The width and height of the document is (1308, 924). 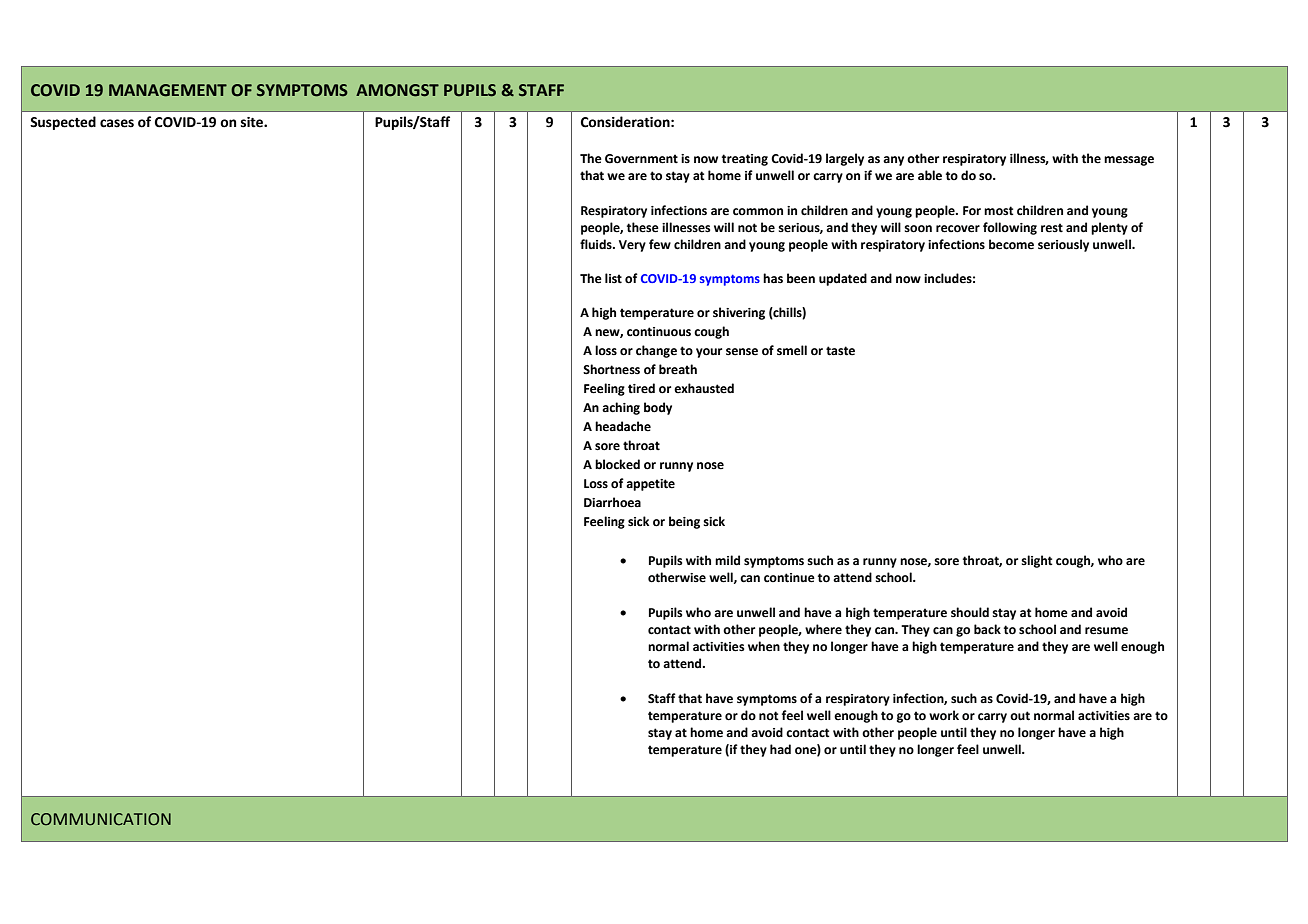 What do you see at coordinates (101, 819) in the document?
I see `COMMUNICATION` at bounding box center [101, 819].
